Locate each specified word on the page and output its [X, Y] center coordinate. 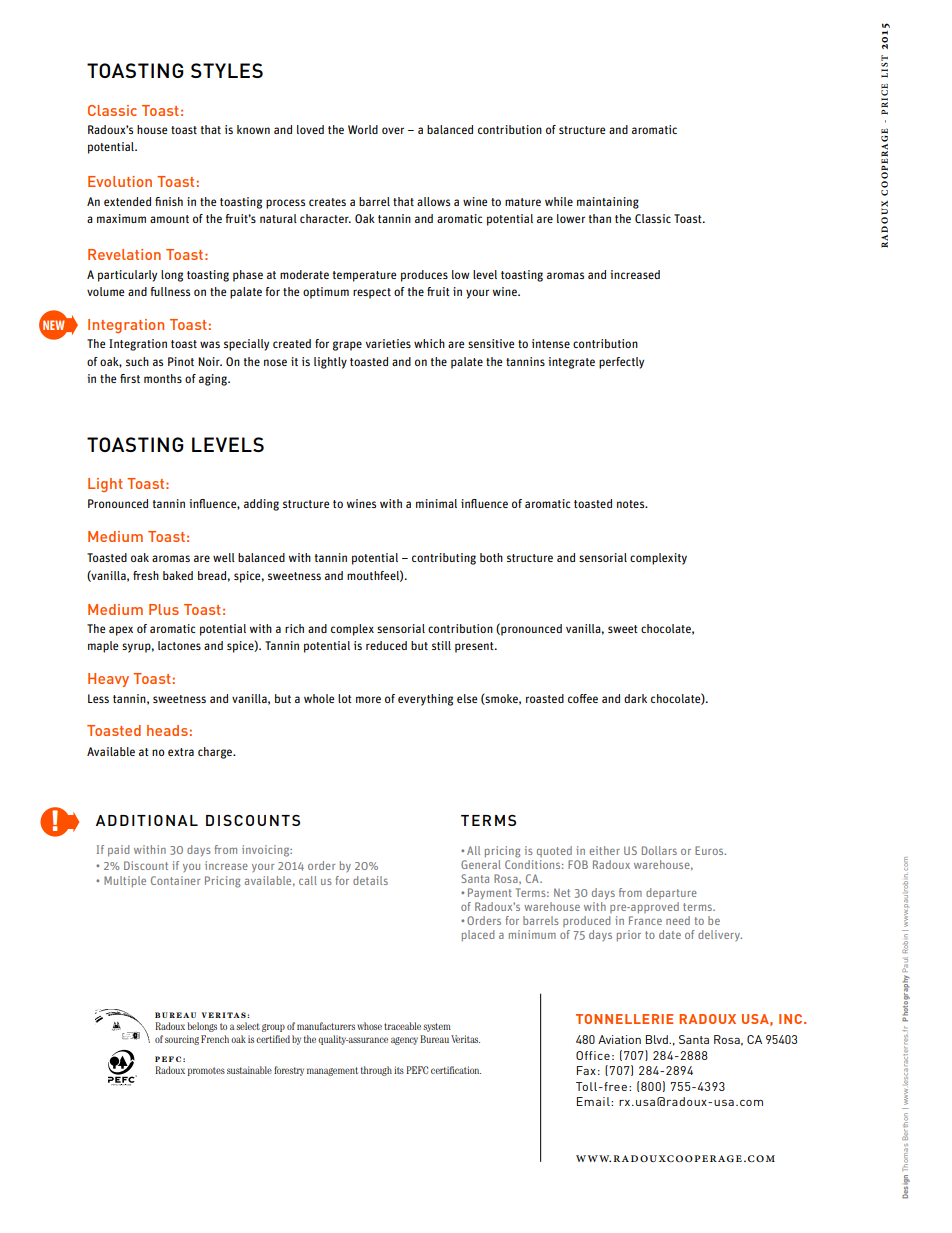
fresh [146, 575]
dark [635, 698]
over [393, 130]
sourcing [182, 1040]
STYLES [227, 70]
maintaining [608, 203]
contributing [444, 559]
